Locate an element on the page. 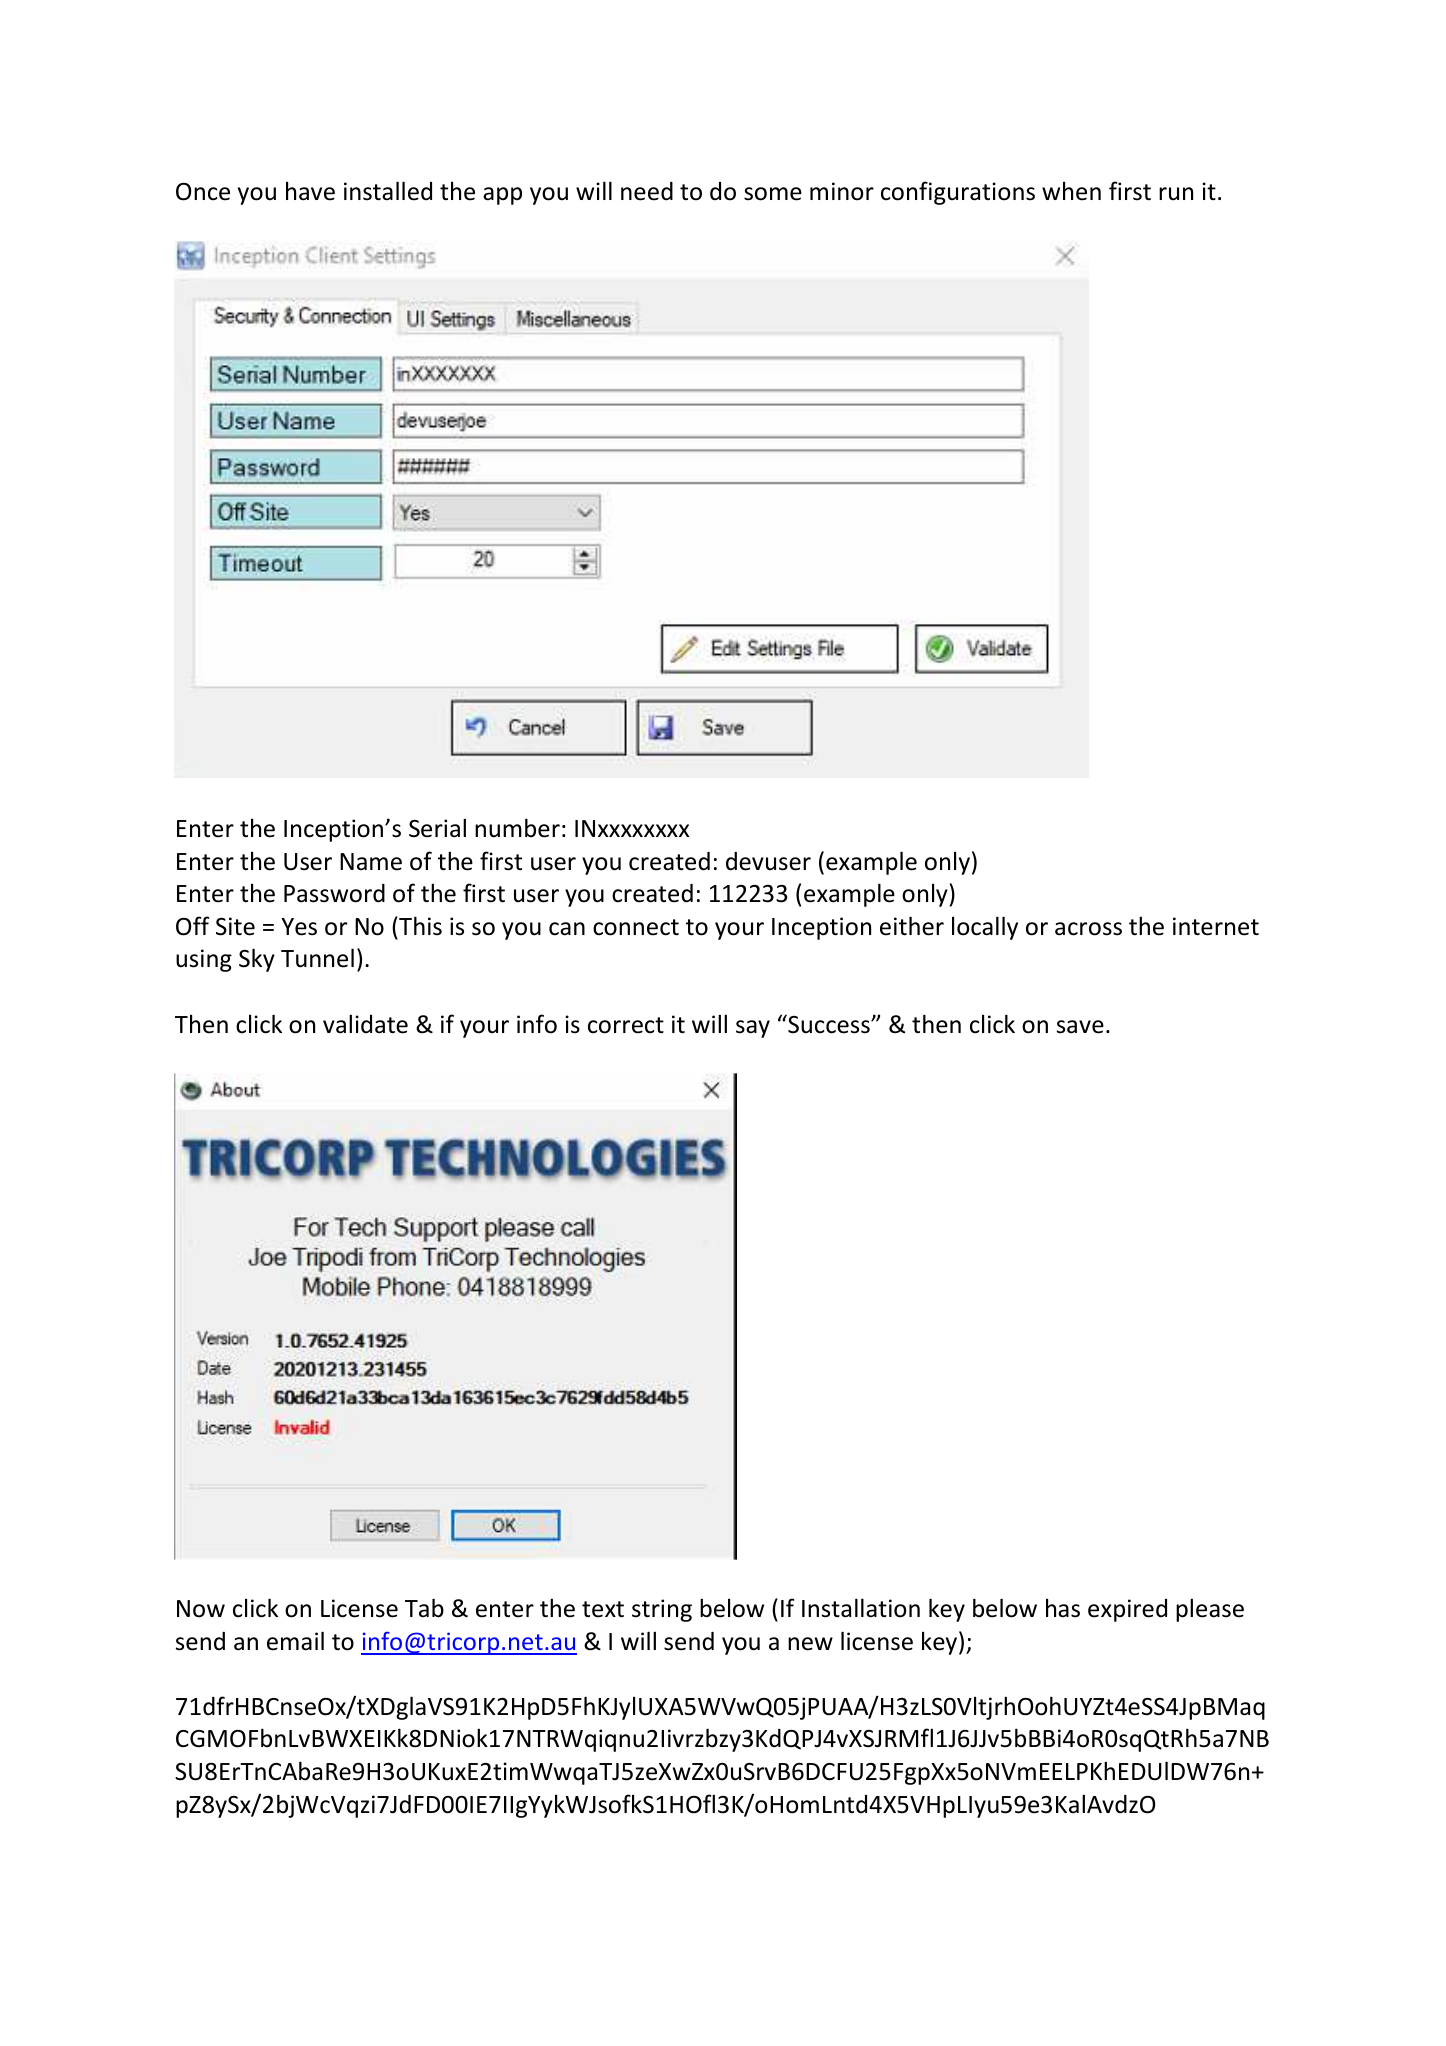 The height and width of the page is (2046, 1446). validate is located at coordinates (365, 1024).
